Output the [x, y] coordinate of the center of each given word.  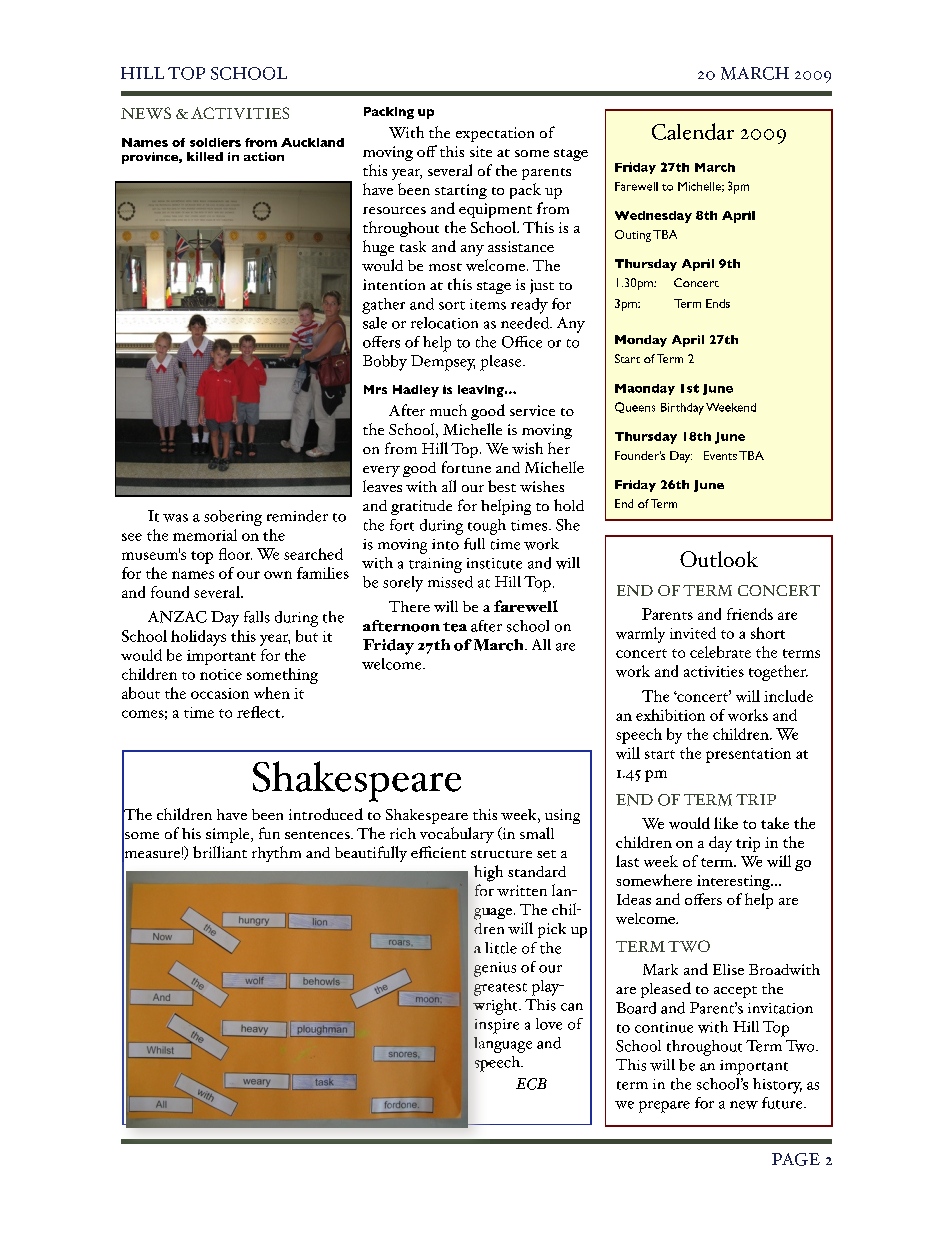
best [502, 486]
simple [229, 835]
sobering [233, 518]
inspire [497, 1026]
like [726, 823]
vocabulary [457, 835]
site [481, 151]
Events [720, 455]
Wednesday [653, 217]
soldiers [215, 142]
